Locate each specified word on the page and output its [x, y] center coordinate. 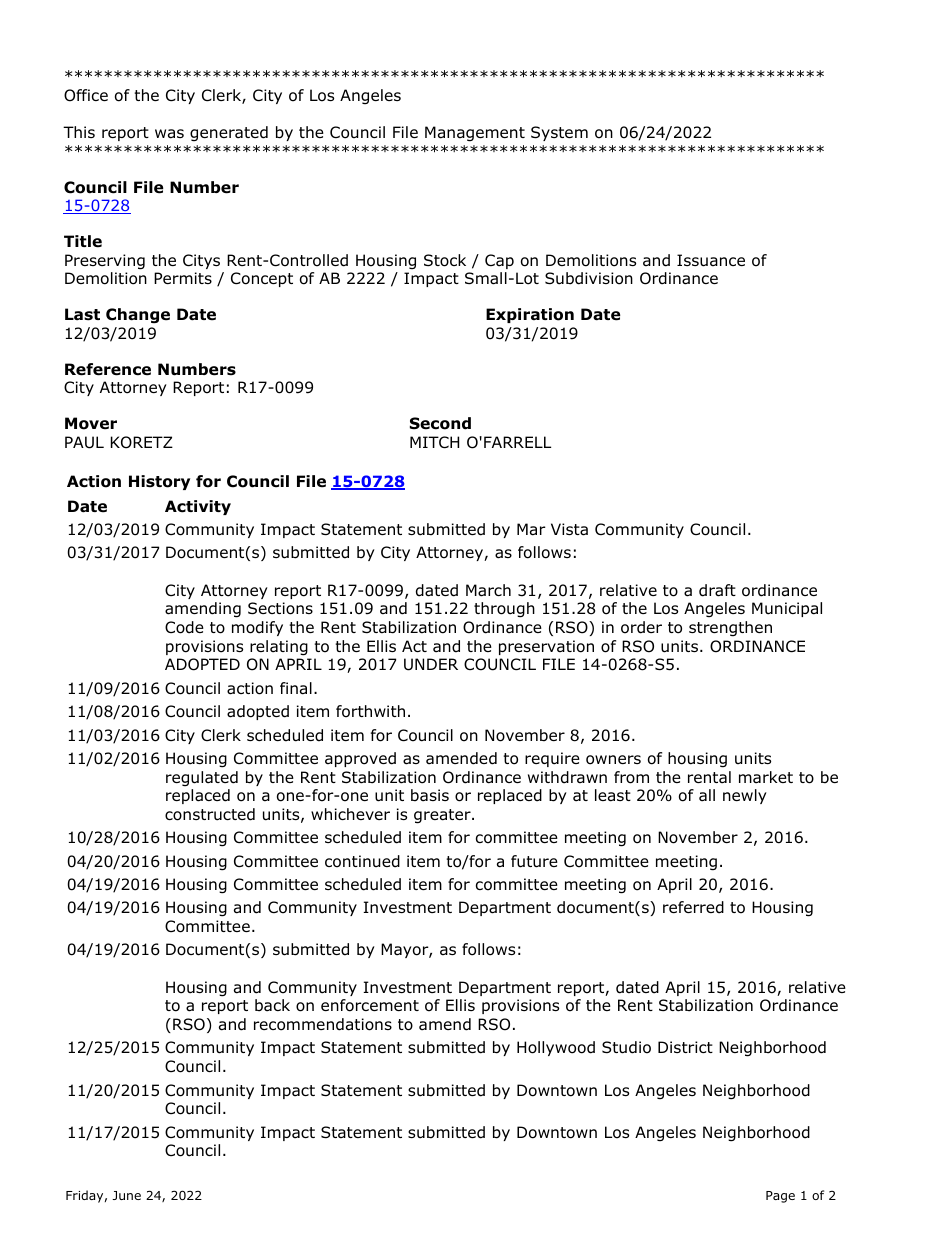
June [126, 1195]
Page [780, 1197]
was [169, 134]
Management [475, 134]
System [559, 133]
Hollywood [556, 1048]
